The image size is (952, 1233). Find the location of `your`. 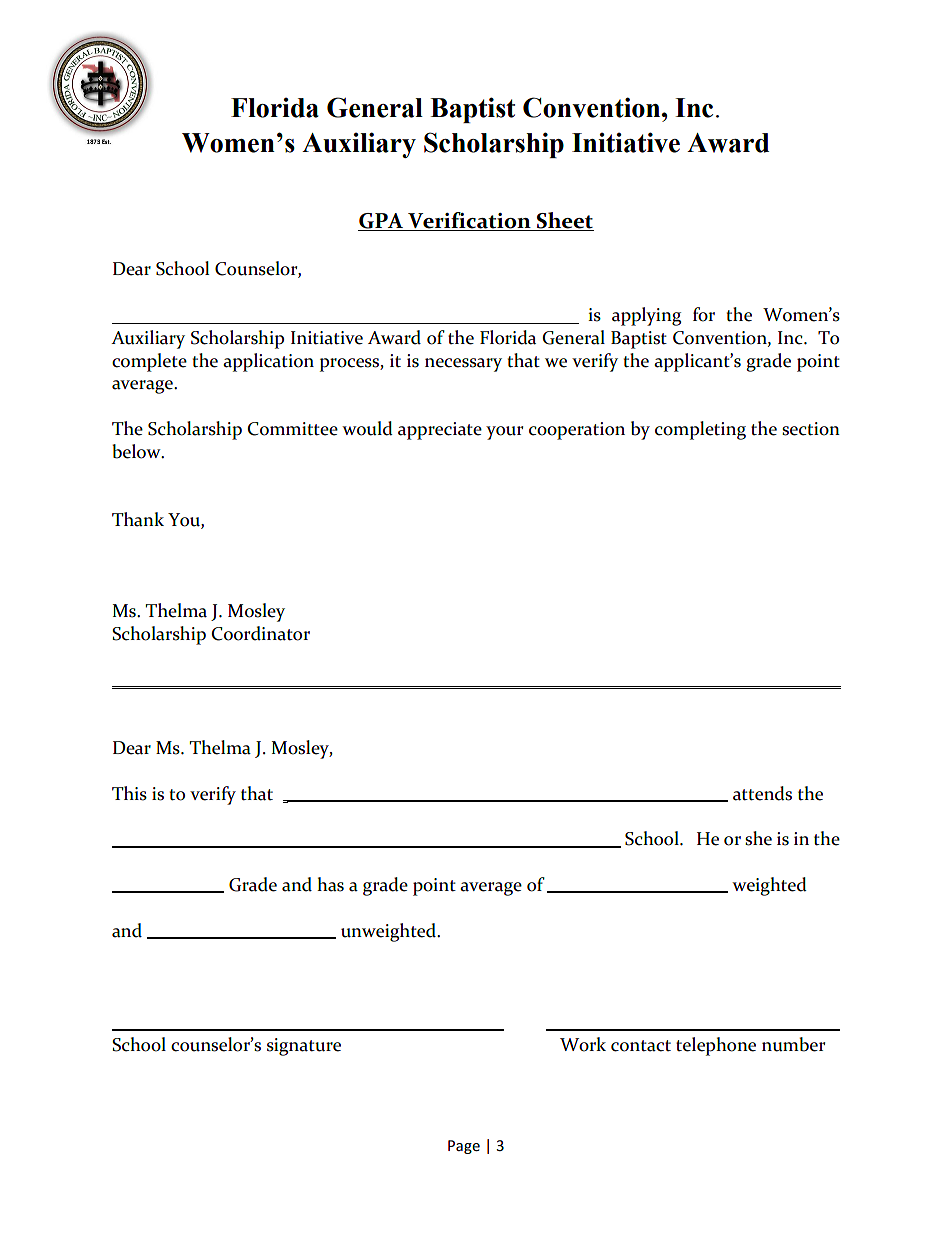

your is located at coordinates (504, 433).
